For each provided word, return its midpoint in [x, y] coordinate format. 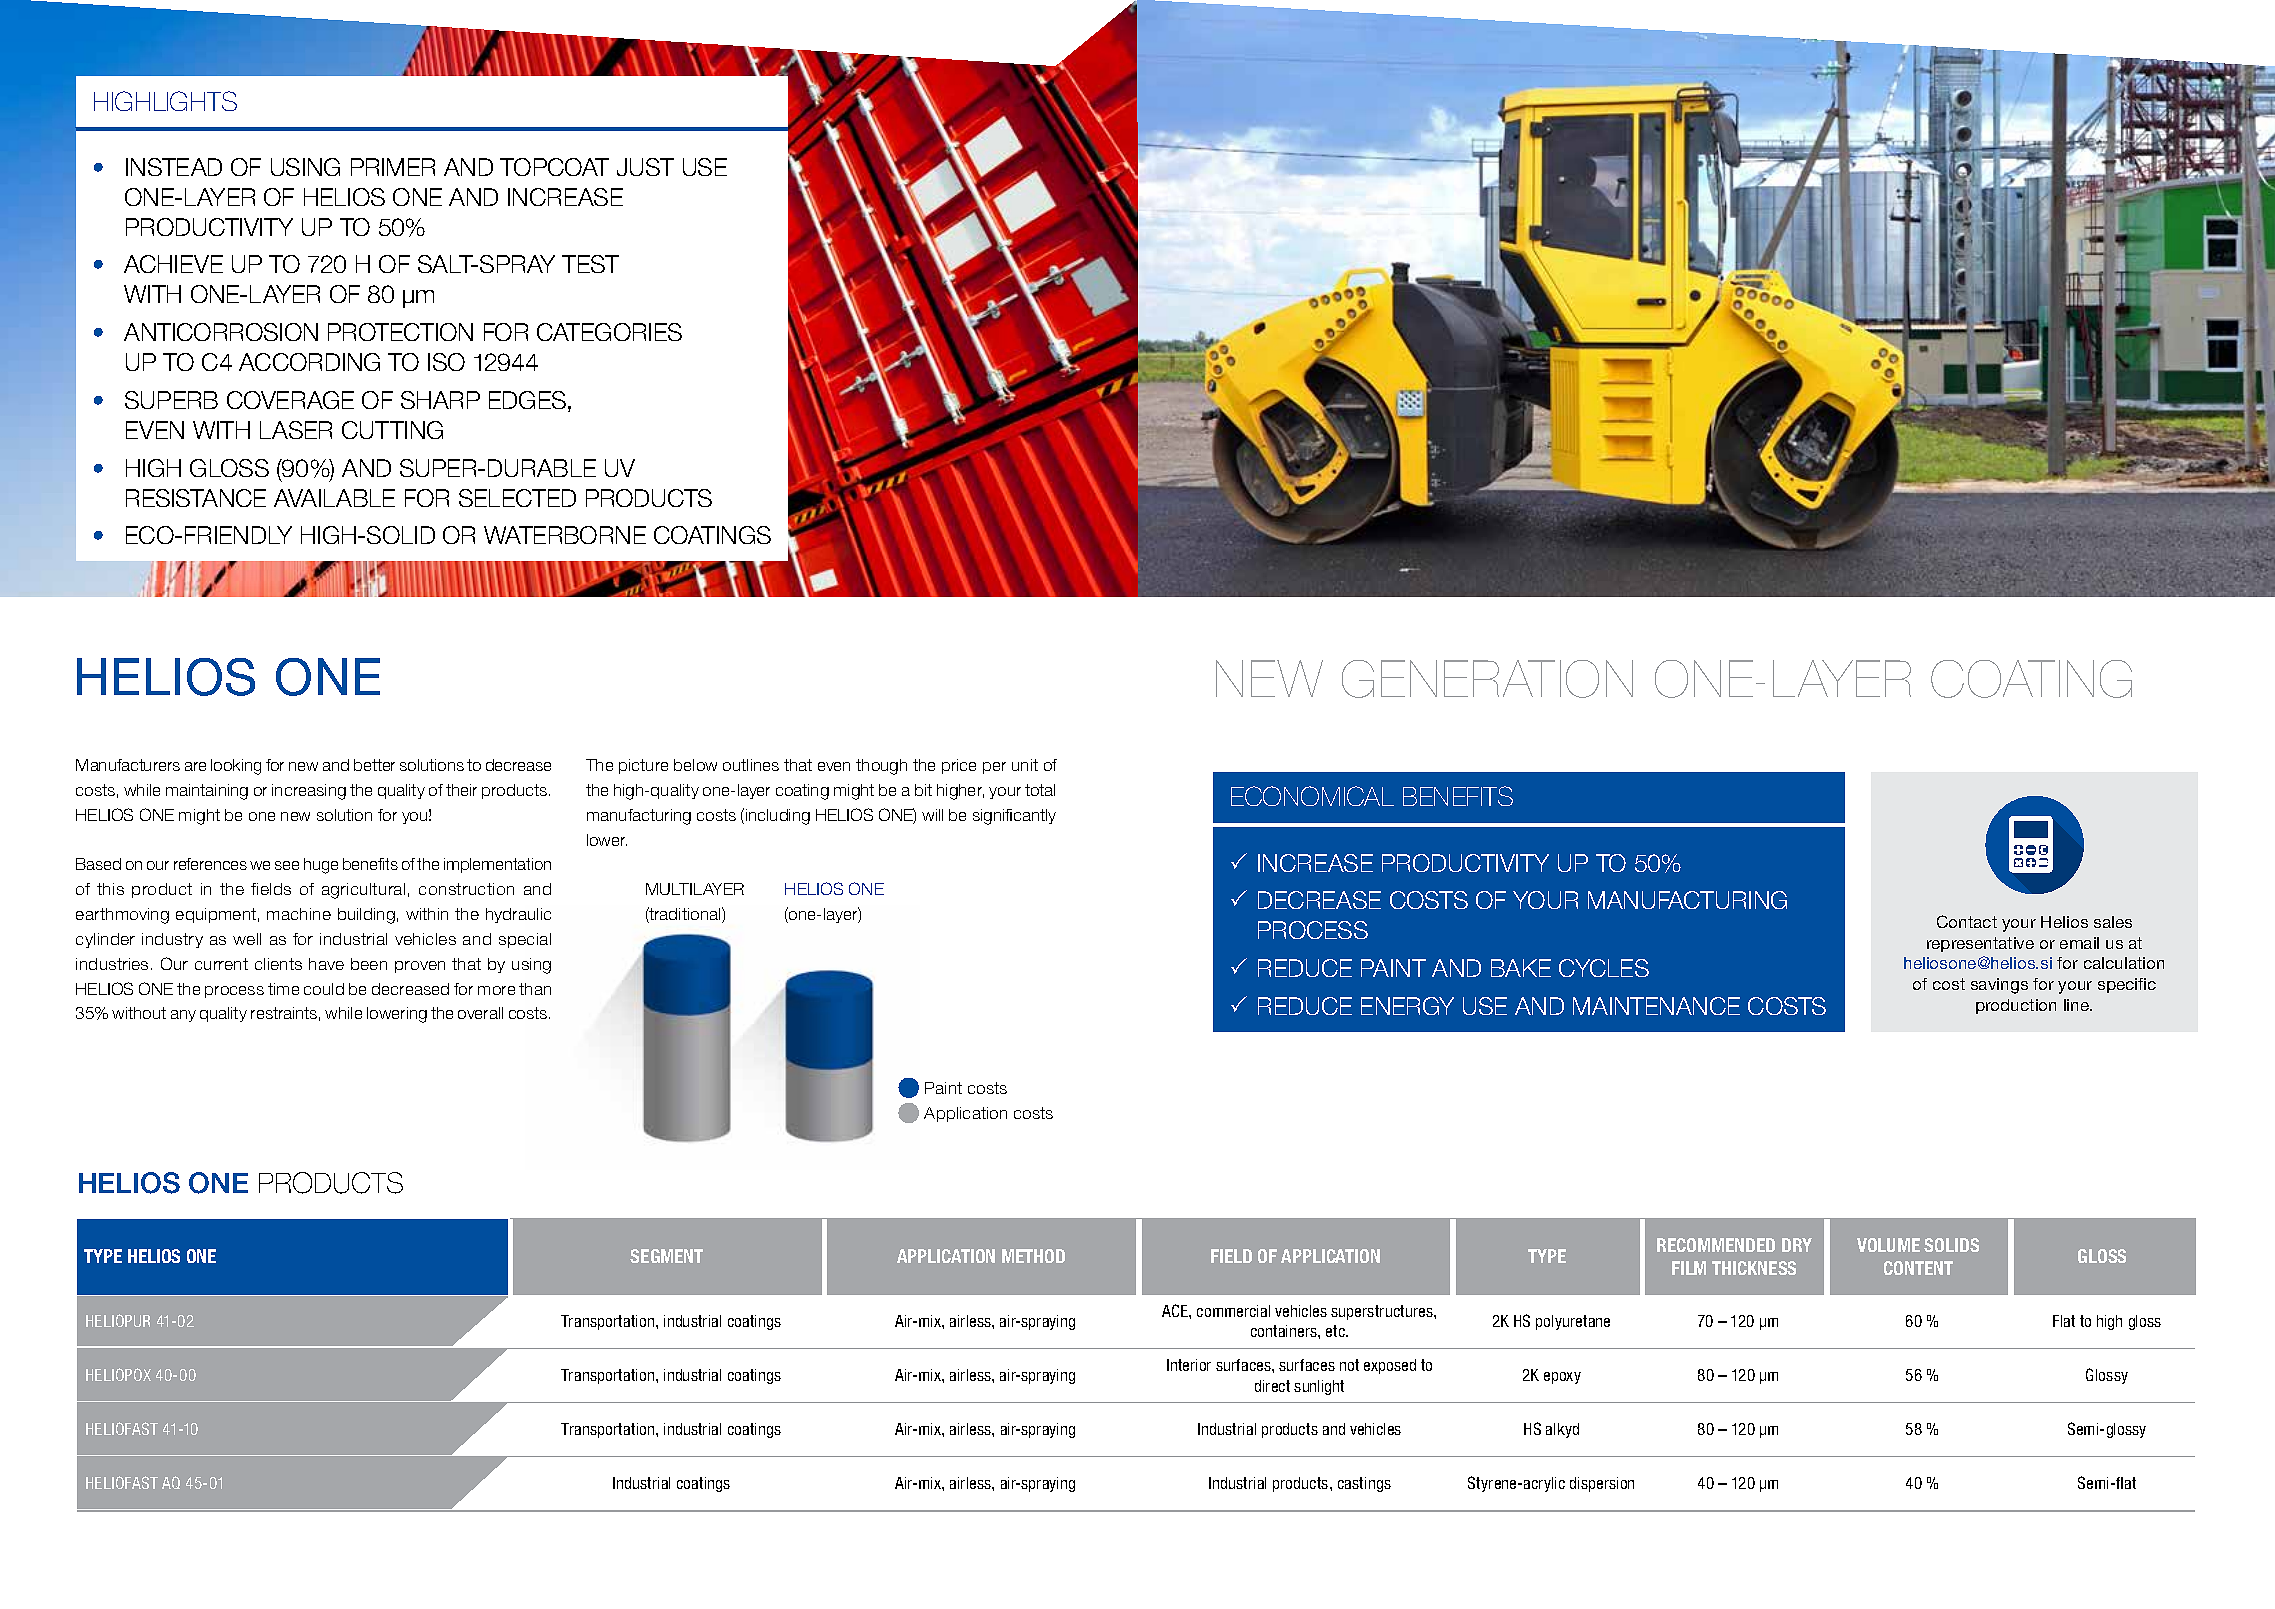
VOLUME [1888, 1245]
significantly [1014, 817]
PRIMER [393, 167]
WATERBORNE [565, 535]
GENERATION [1487, 679]
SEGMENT [666, 1256]
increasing [309, 792]
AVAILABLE [334, 498]
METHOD [1033, 1256]
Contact [1967, 921]
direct [1272, 1386]
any [183, 1016]
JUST [645, 167]
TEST [590, 264]
